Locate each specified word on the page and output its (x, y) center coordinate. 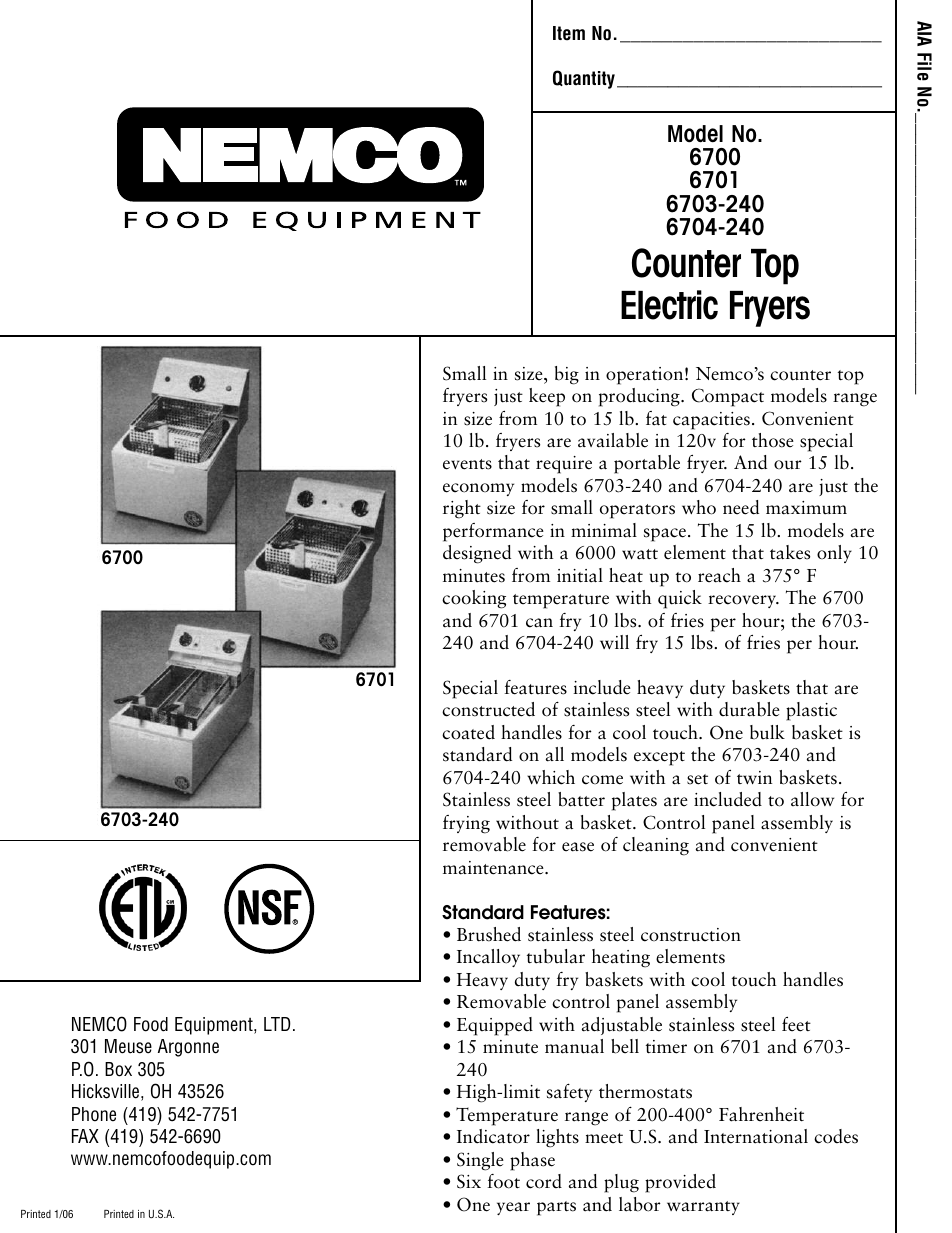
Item (569, 33)
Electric (669, 305)
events (467, 464)
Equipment (215, 1026)
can (539, 623)
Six (469, 1181)
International (756, 1136)
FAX (85, 1136)
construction (691, 935)
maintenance (494, 868)
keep (547, 397)
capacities (711, 421)
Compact (728, 397)
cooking (474, 599)
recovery (743, 601)
